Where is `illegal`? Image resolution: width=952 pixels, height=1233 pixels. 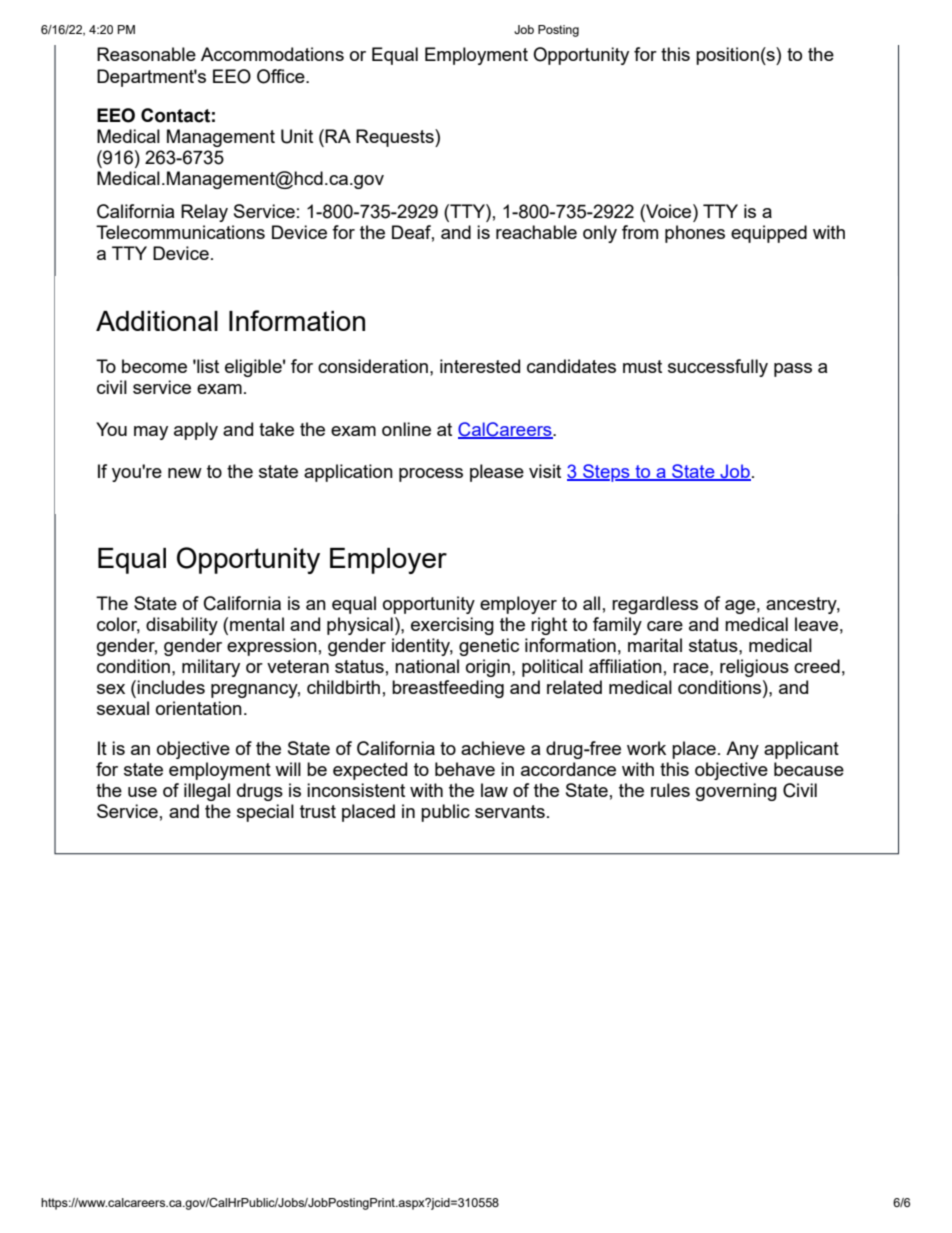
illegal is located at coordinates (207, 792).
